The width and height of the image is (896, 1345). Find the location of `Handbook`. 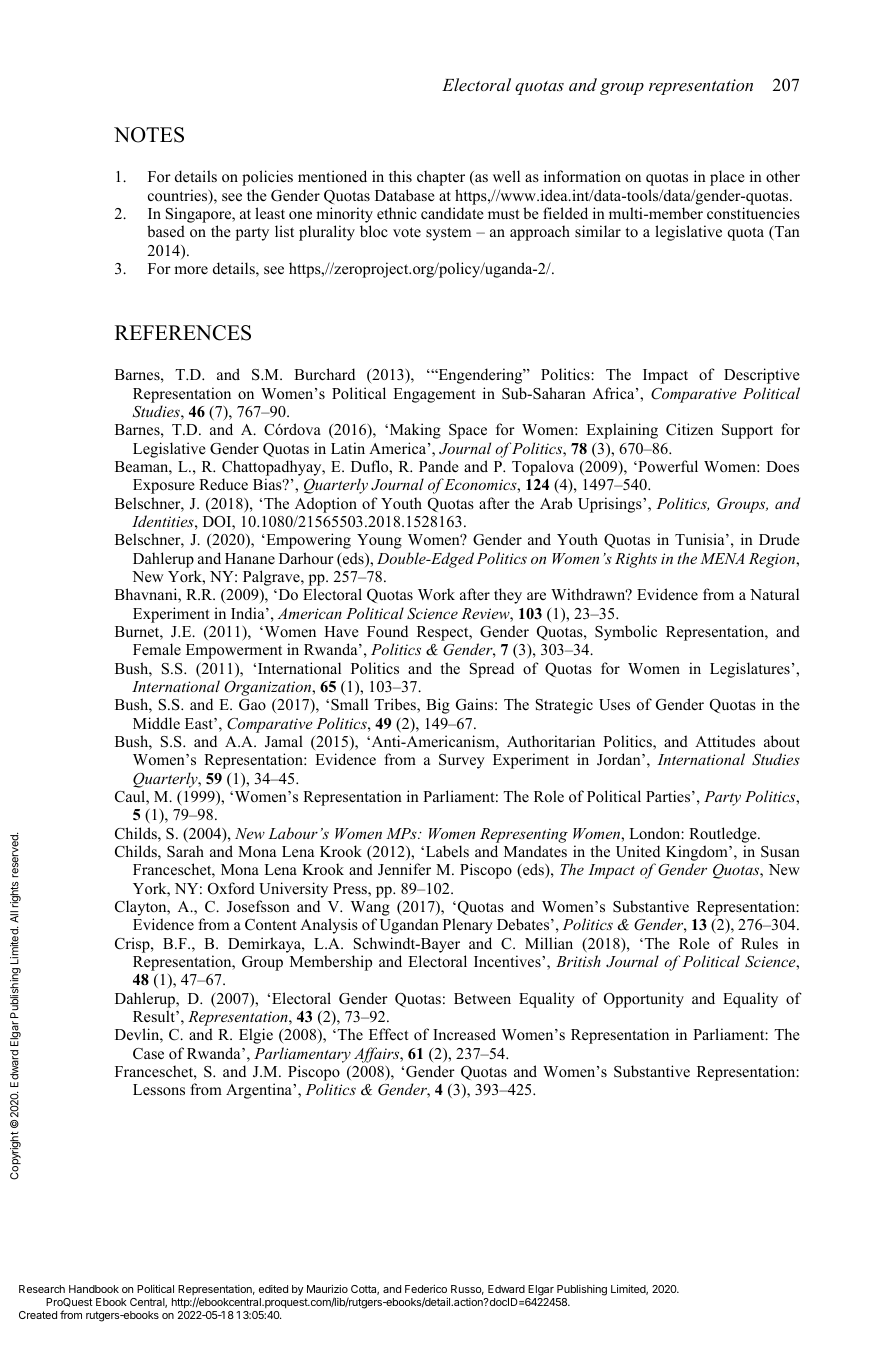

Handbook is located at coordinates (94, 1289).
